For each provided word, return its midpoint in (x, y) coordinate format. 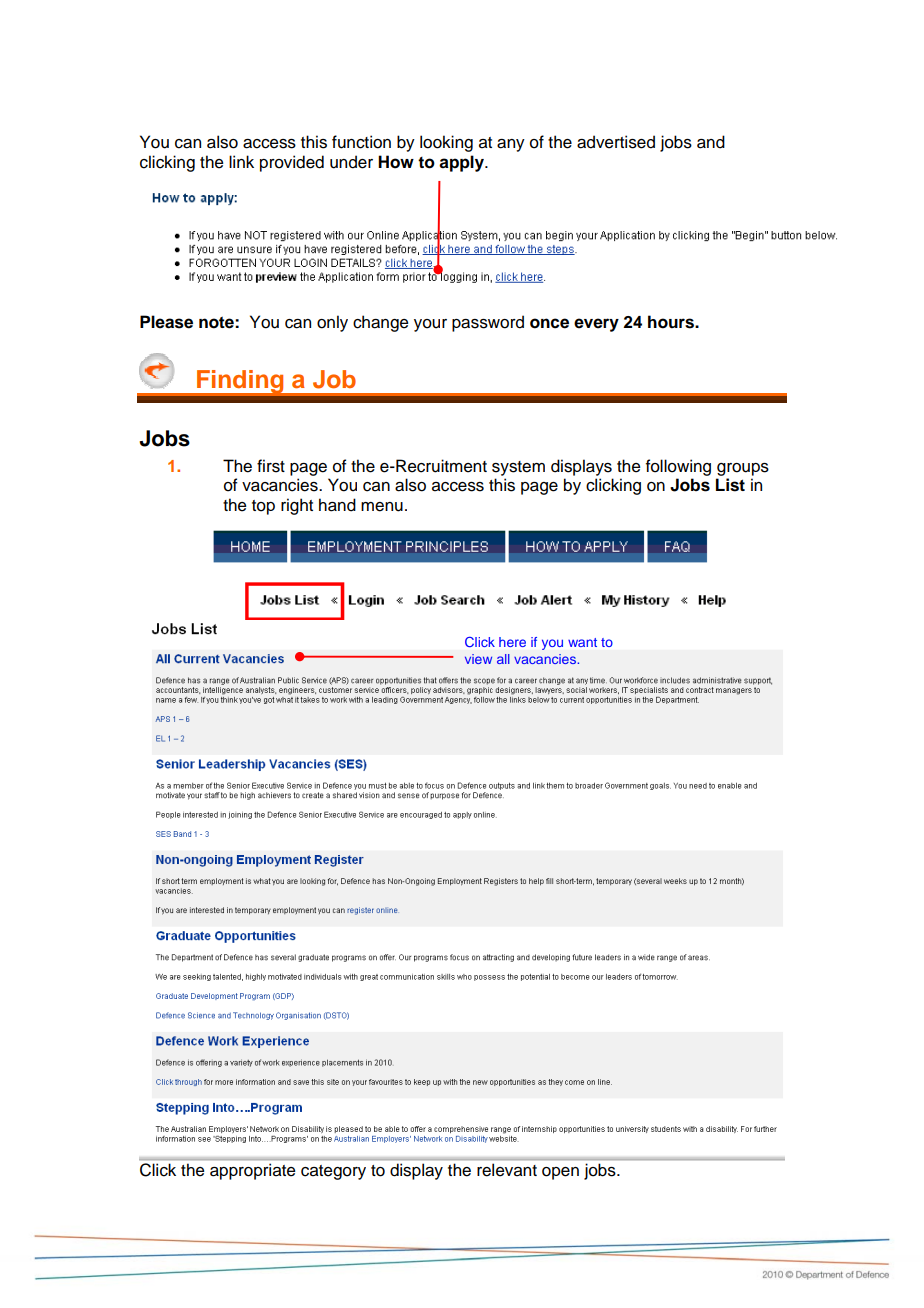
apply (462, 163)
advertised (616, 142)
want (582, 642)
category (333, 1172)
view (478, 659)
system (518, 468)
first (271, 466)
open (560, 1173)
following (678, 467)
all (503, 659)
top (263, 507)
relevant (507, 1170)
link (241, 161)
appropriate (253, 1171)
